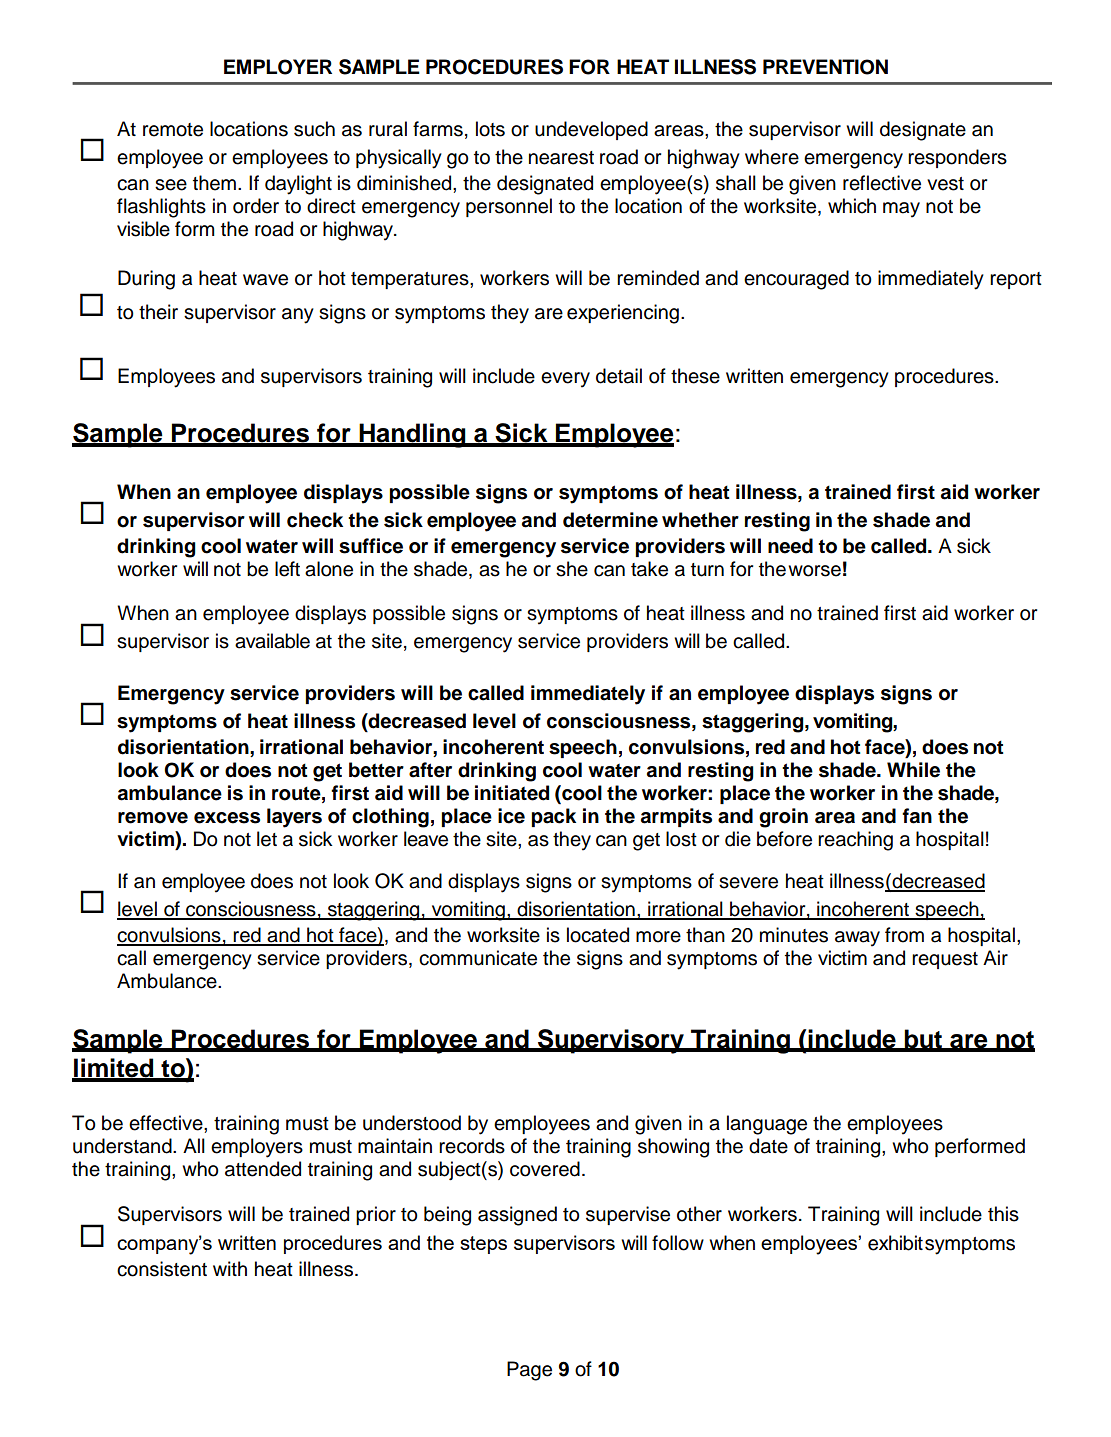 This screenshot has width=1111, height=1437. What do you see at coordinates (904, 935) in the screenshot?
I see `from` at bounding box center [904, 935].
